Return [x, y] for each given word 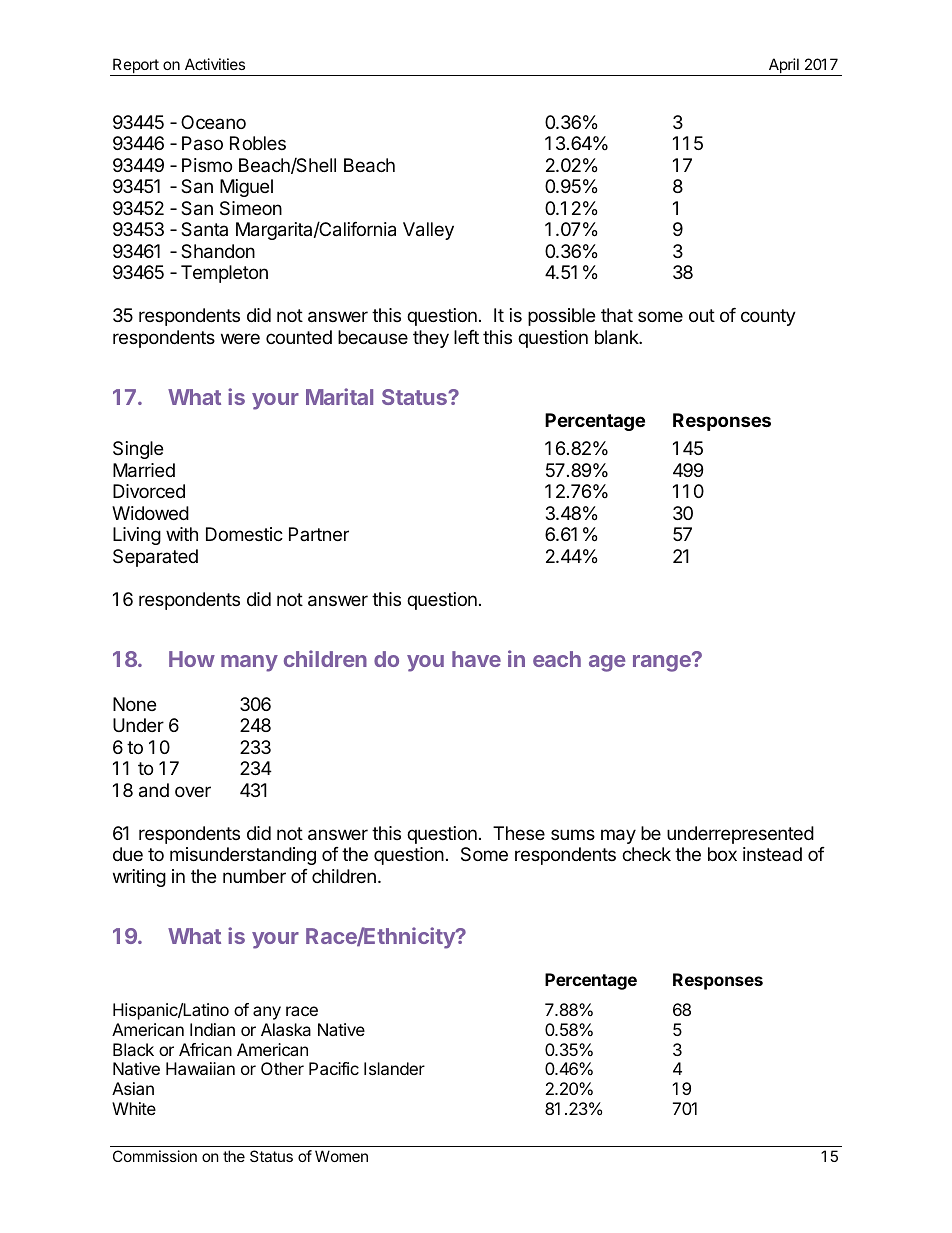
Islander [394, 1068]
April [783, 67]
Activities [215, 64]
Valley [428, 231]
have [476, 659]
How [192, 659]
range [663, 662]
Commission [155, 1156]
